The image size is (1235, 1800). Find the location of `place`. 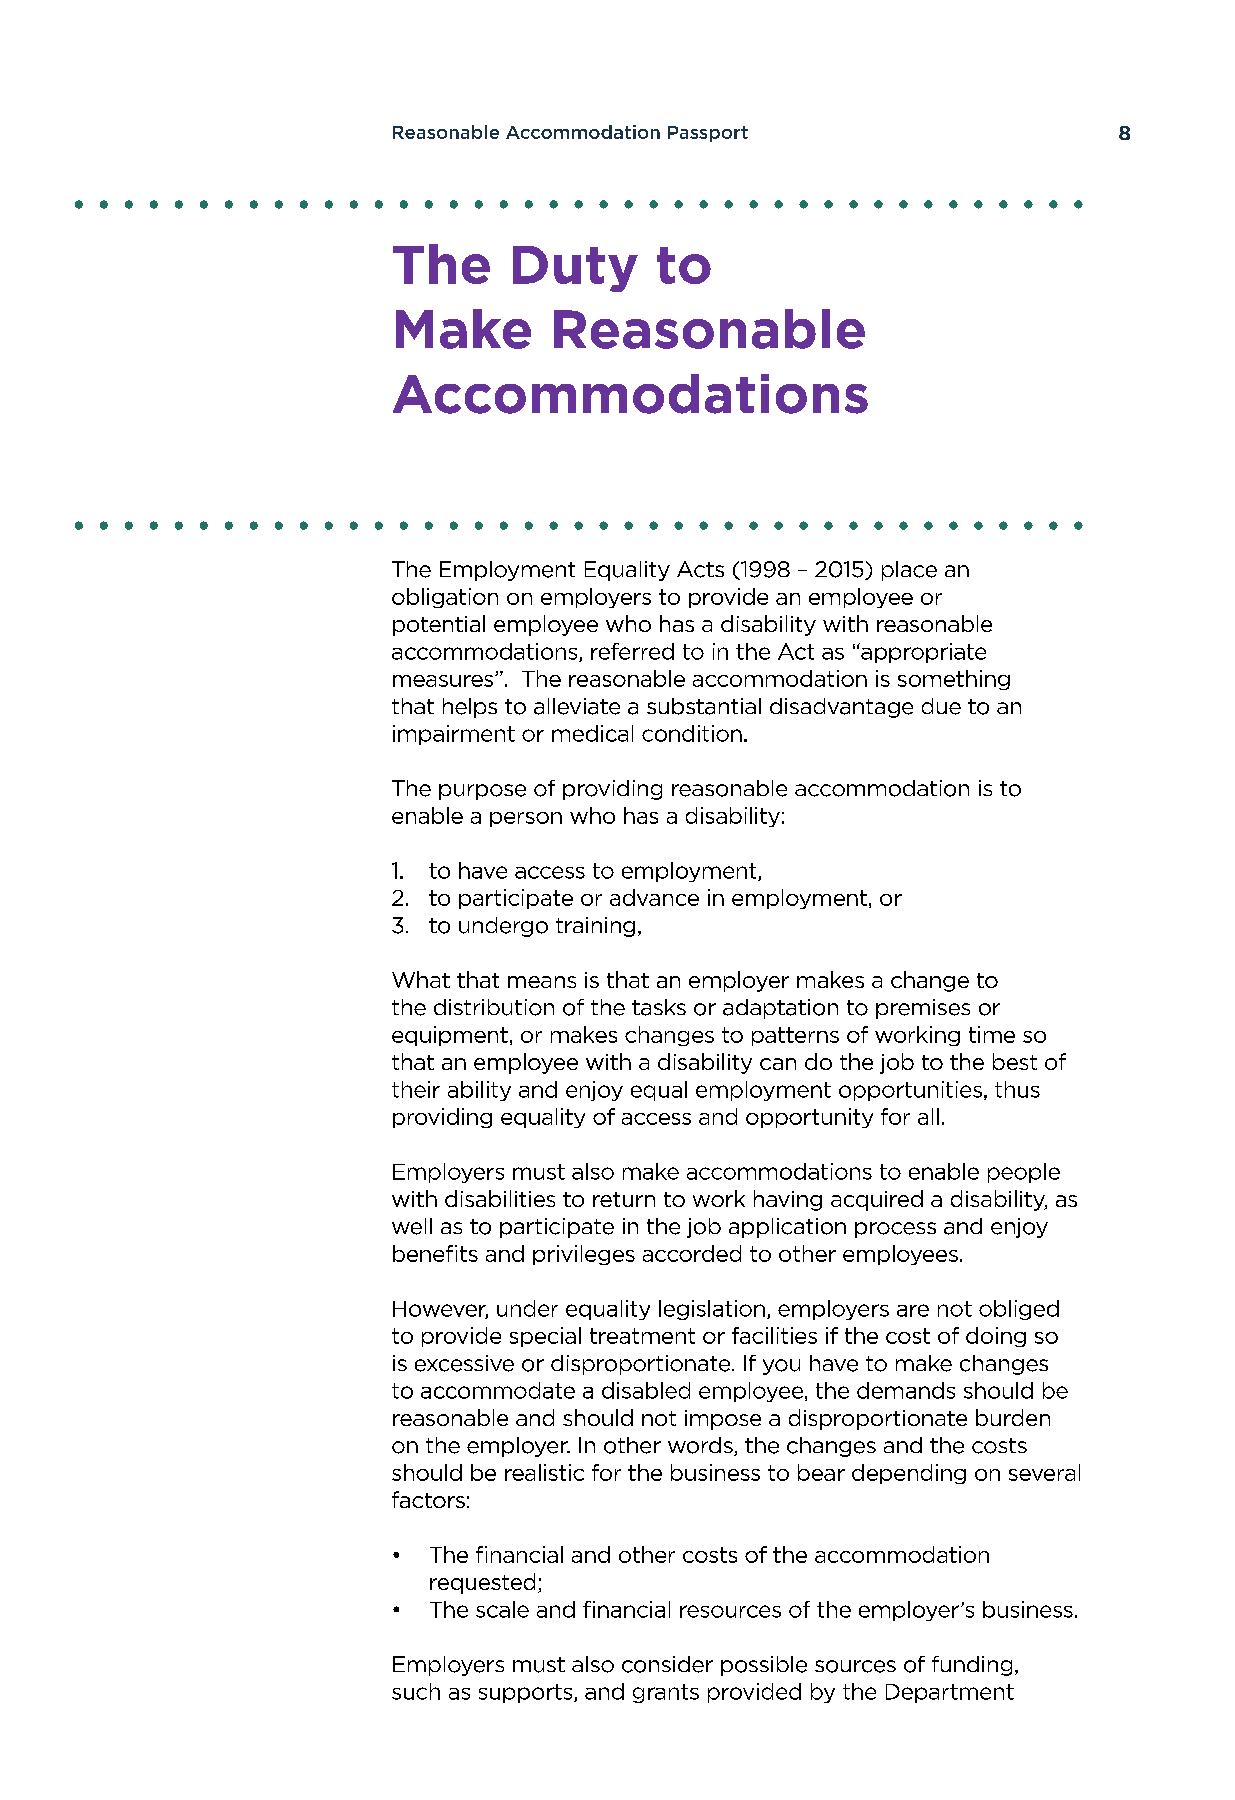

place is located at coordinates (909, 571).
